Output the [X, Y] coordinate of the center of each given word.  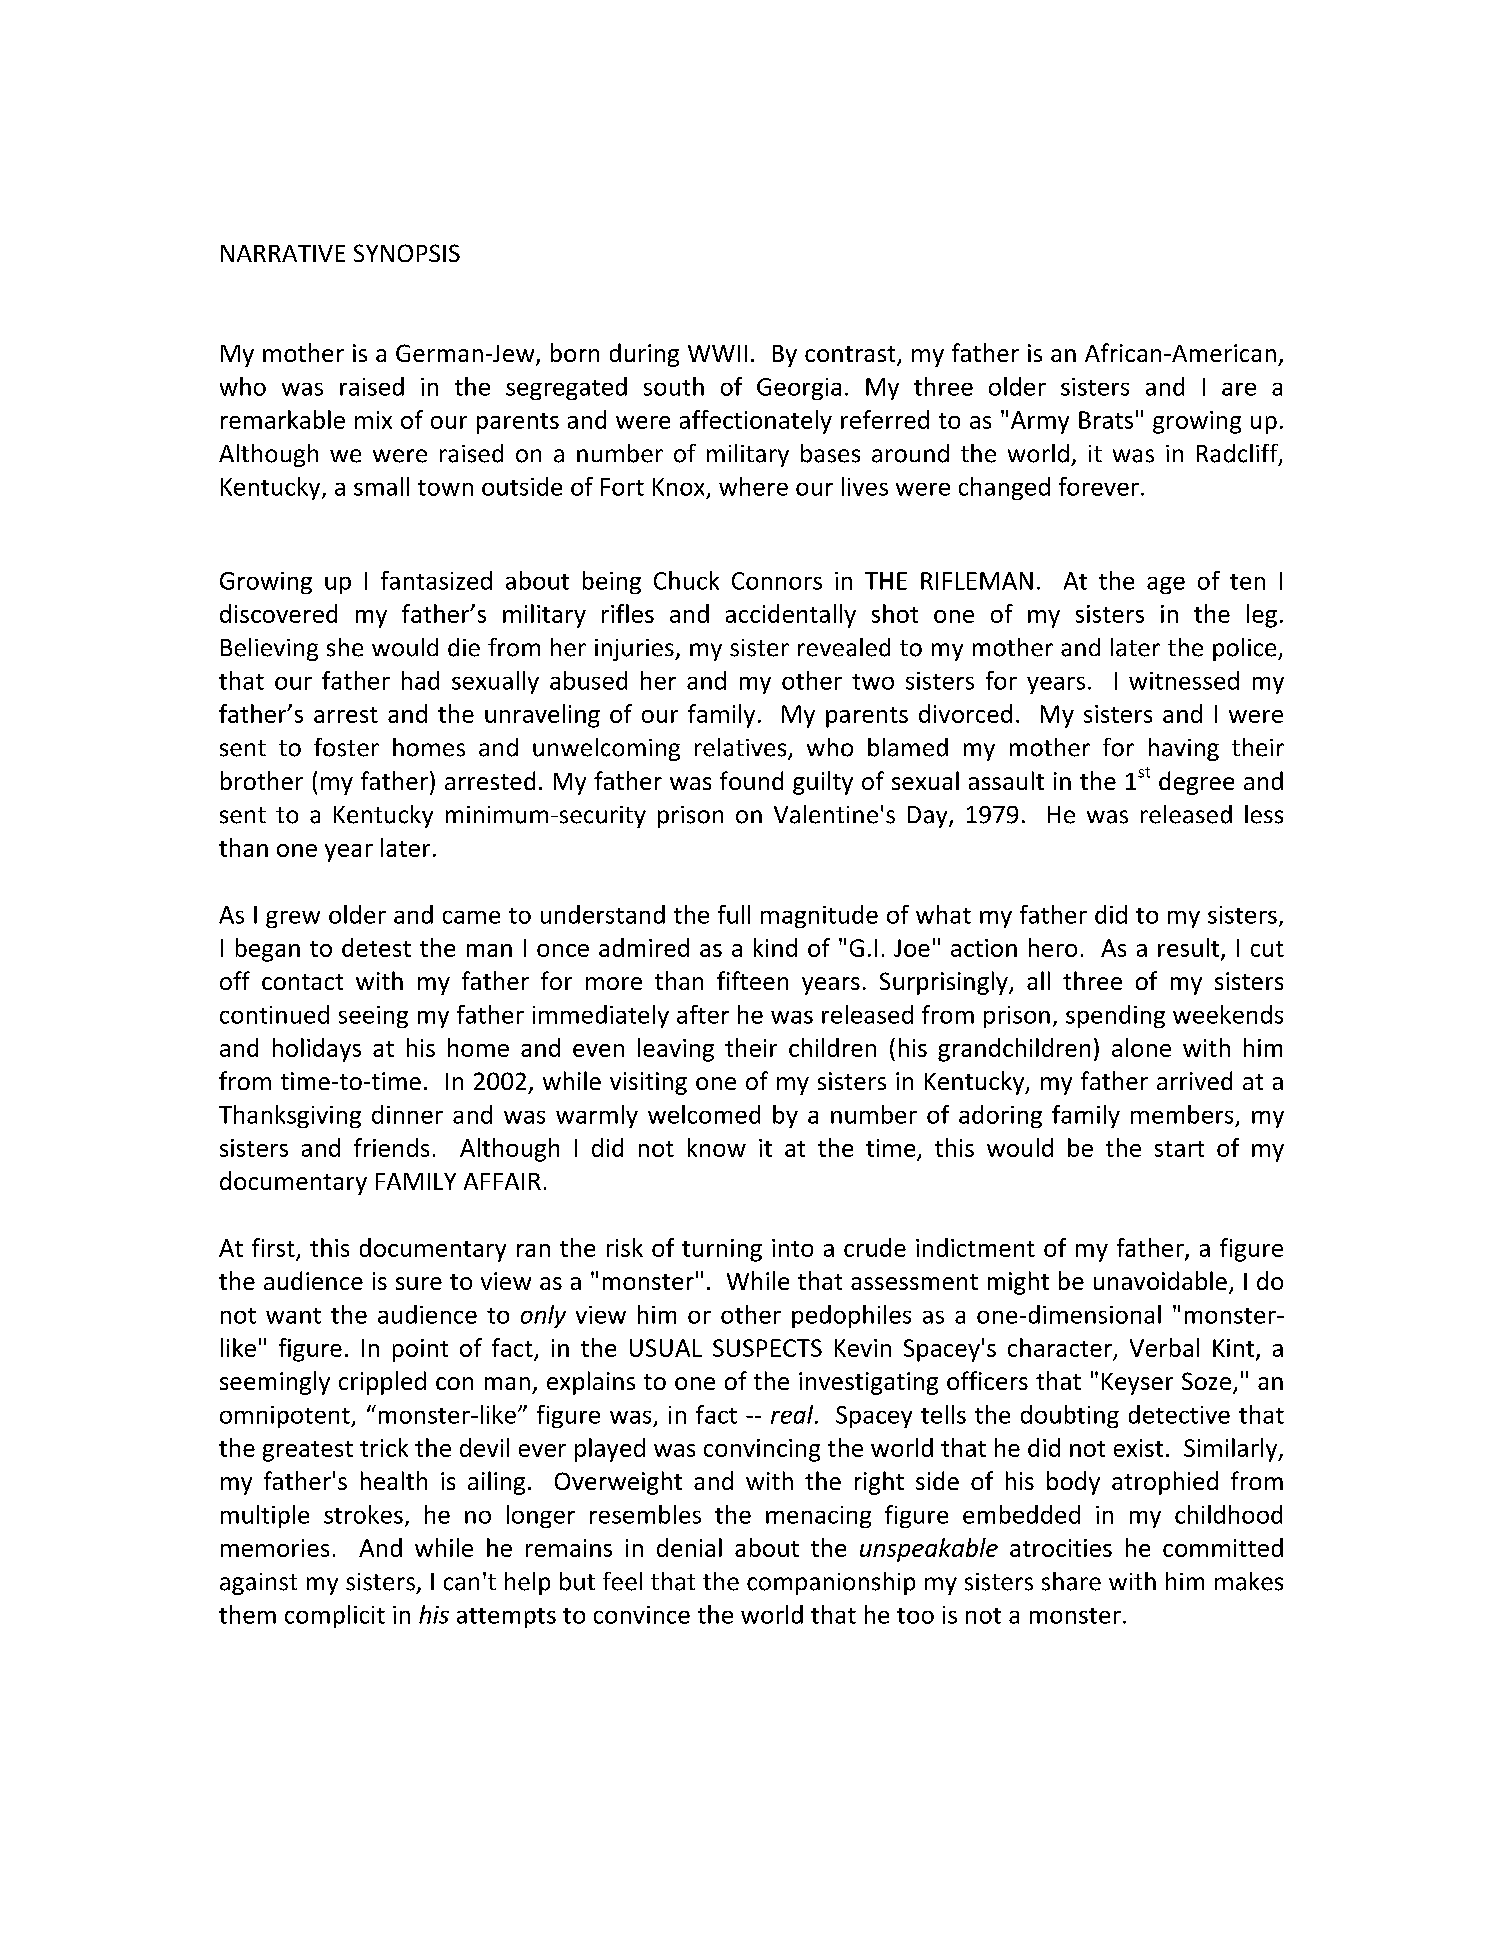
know [717, 1147]
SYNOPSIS [407, 253]
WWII [717, 353]
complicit [335, 1616]
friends [391, 1147]
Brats [1106, 420]
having [1184, 749]
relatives [742, 748]
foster [346, 747]
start [1179, 1149]
